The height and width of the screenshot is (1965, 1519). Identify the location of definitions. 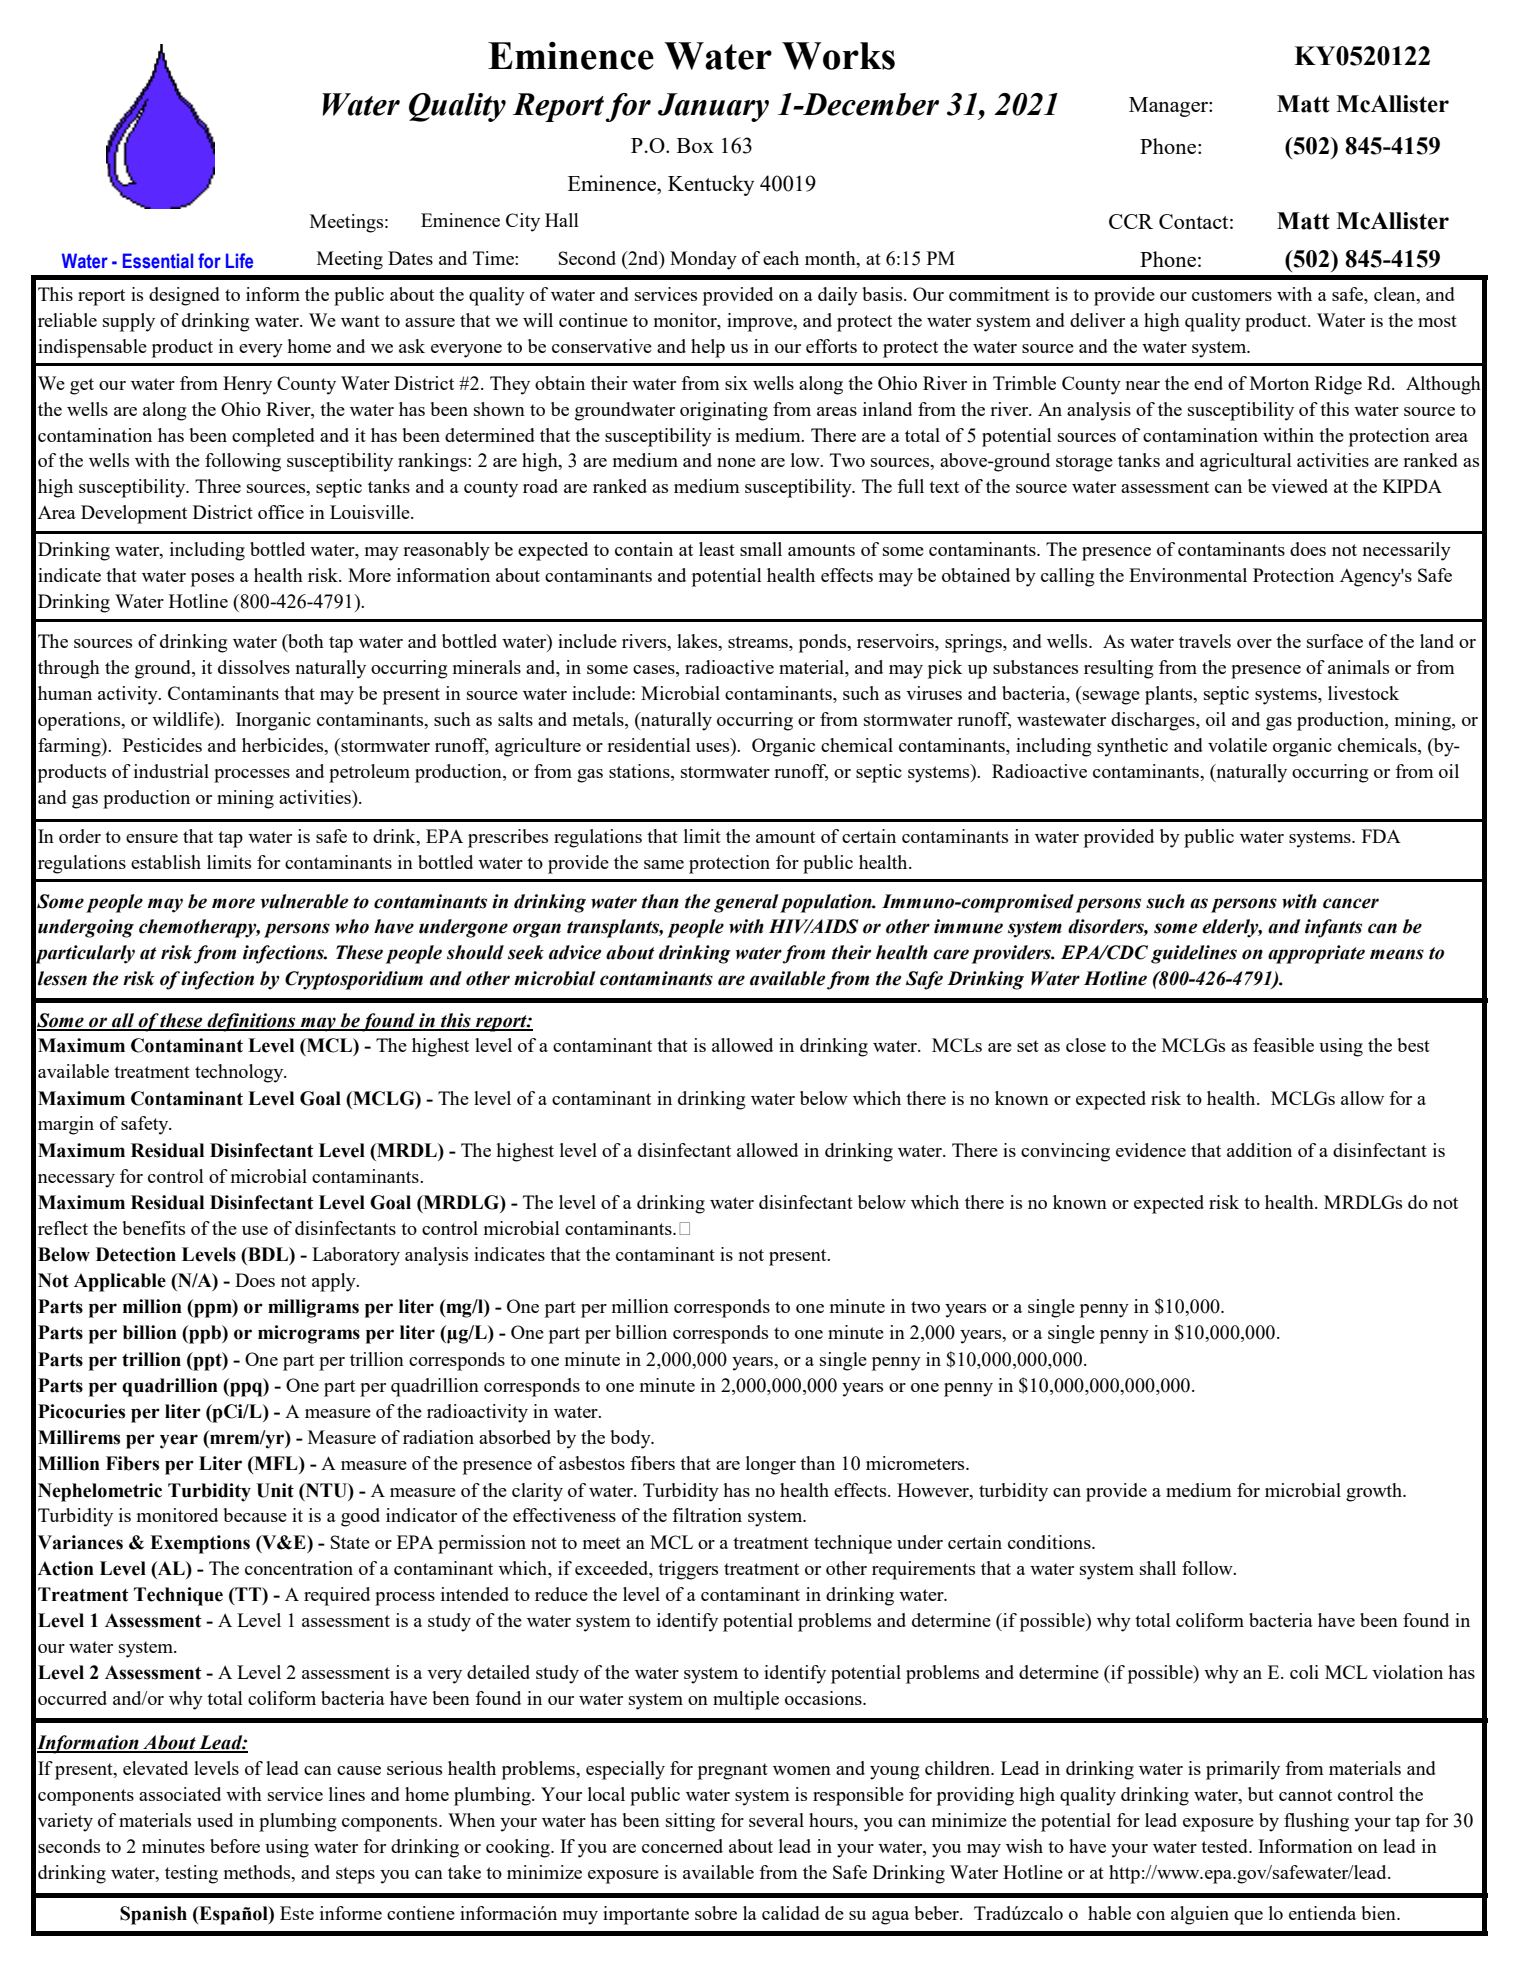
(251, 1022).
